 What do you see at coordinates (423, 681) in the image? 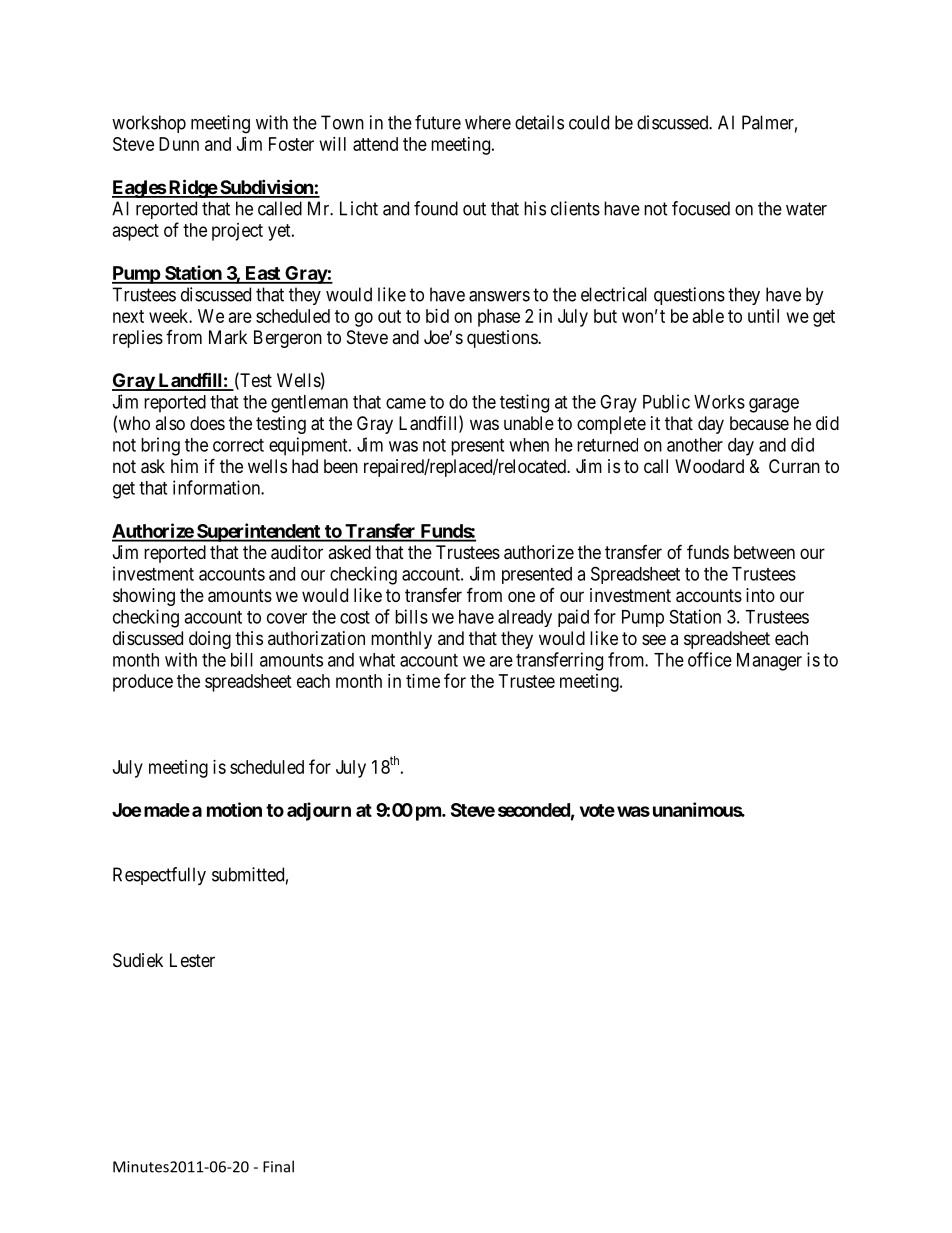
I see `time` at bounding box center [423, 681].
